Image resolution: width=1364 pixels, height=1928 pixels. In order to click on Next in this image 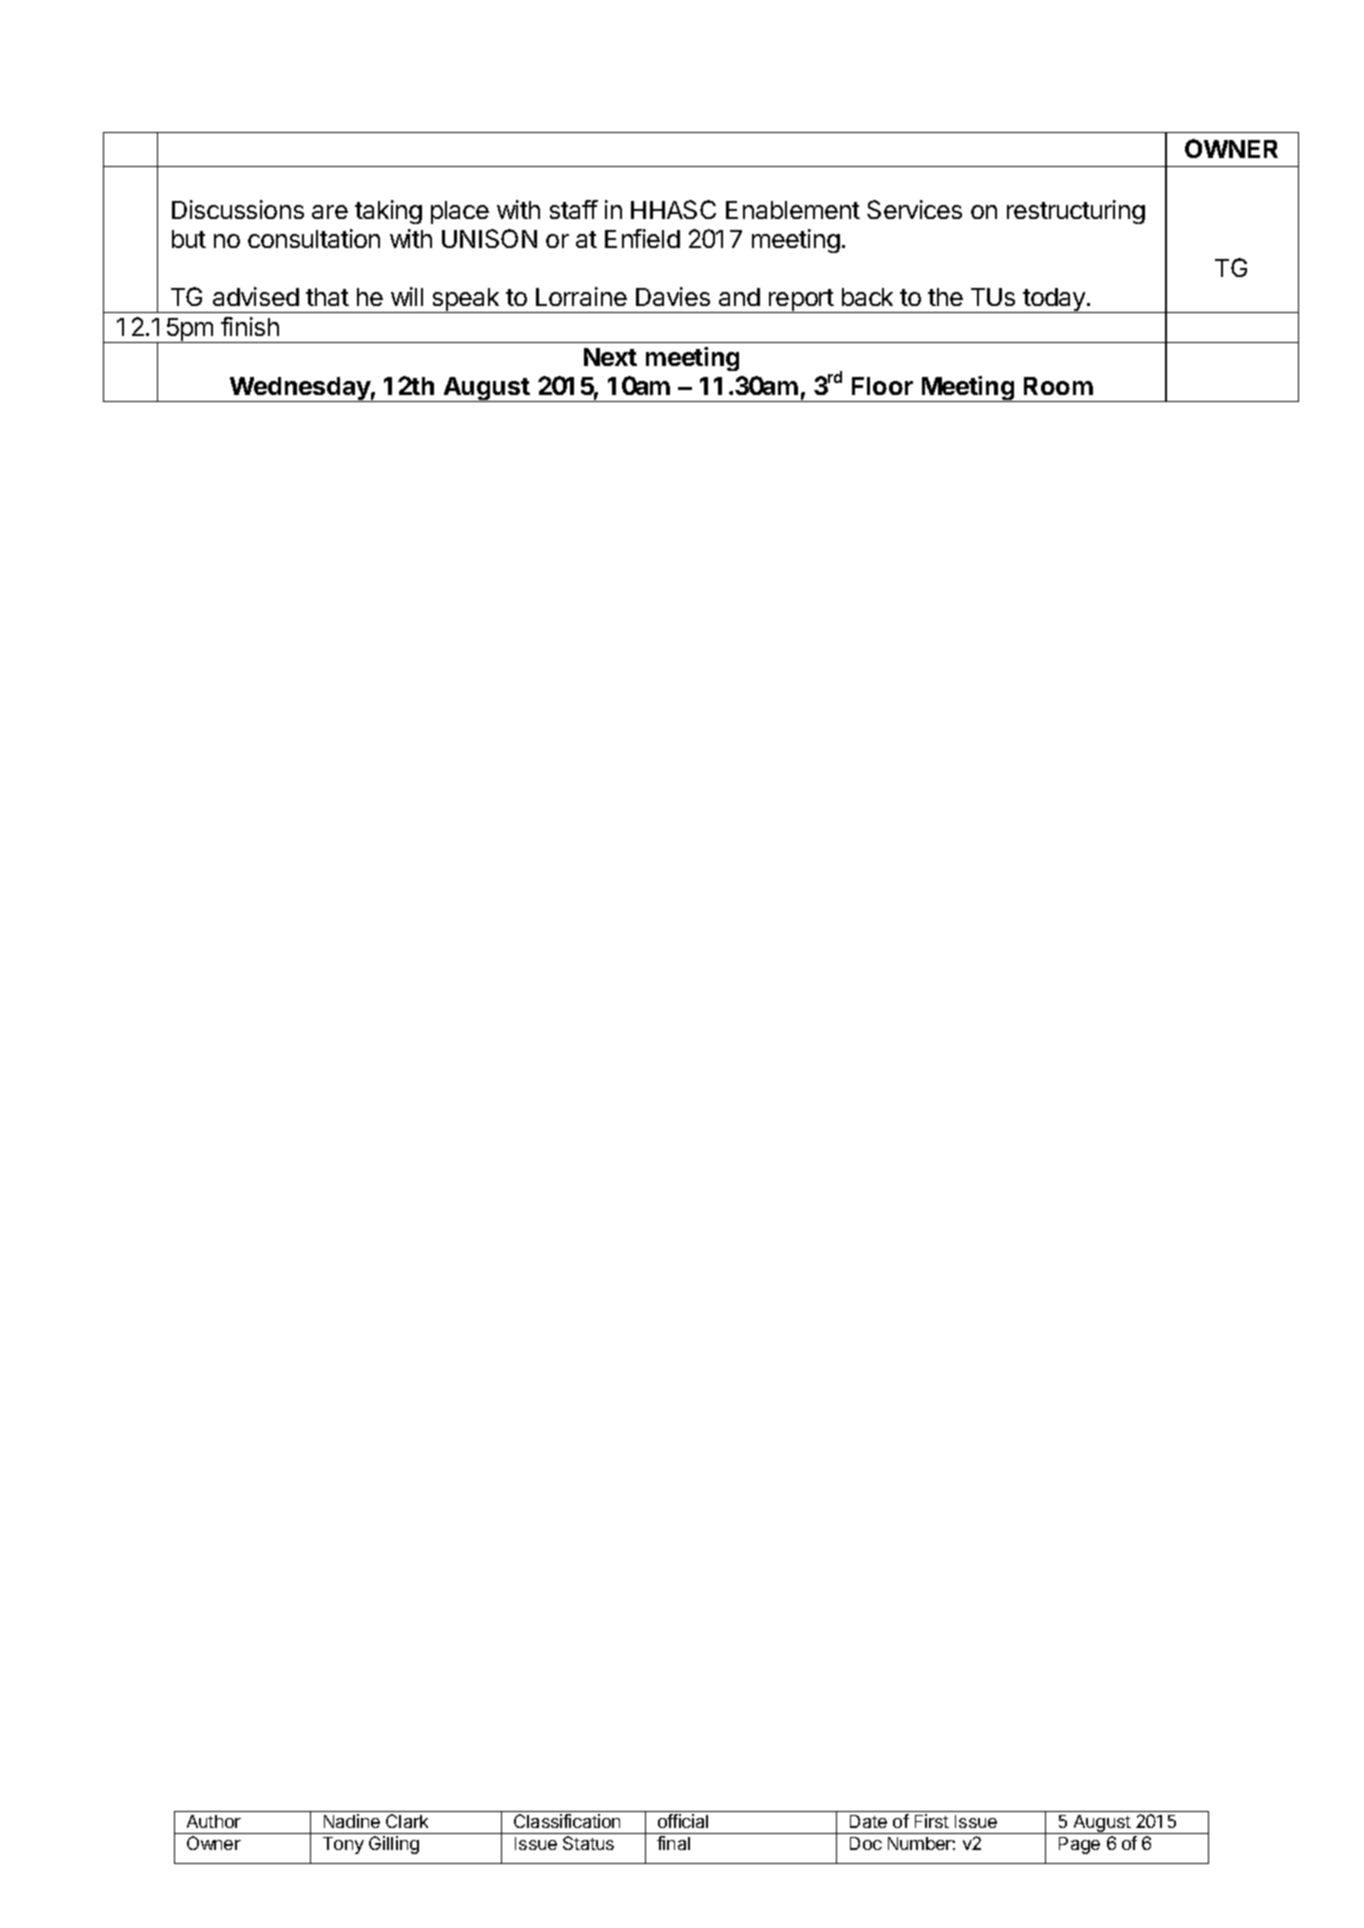, I will do `click(610, 357)`.
